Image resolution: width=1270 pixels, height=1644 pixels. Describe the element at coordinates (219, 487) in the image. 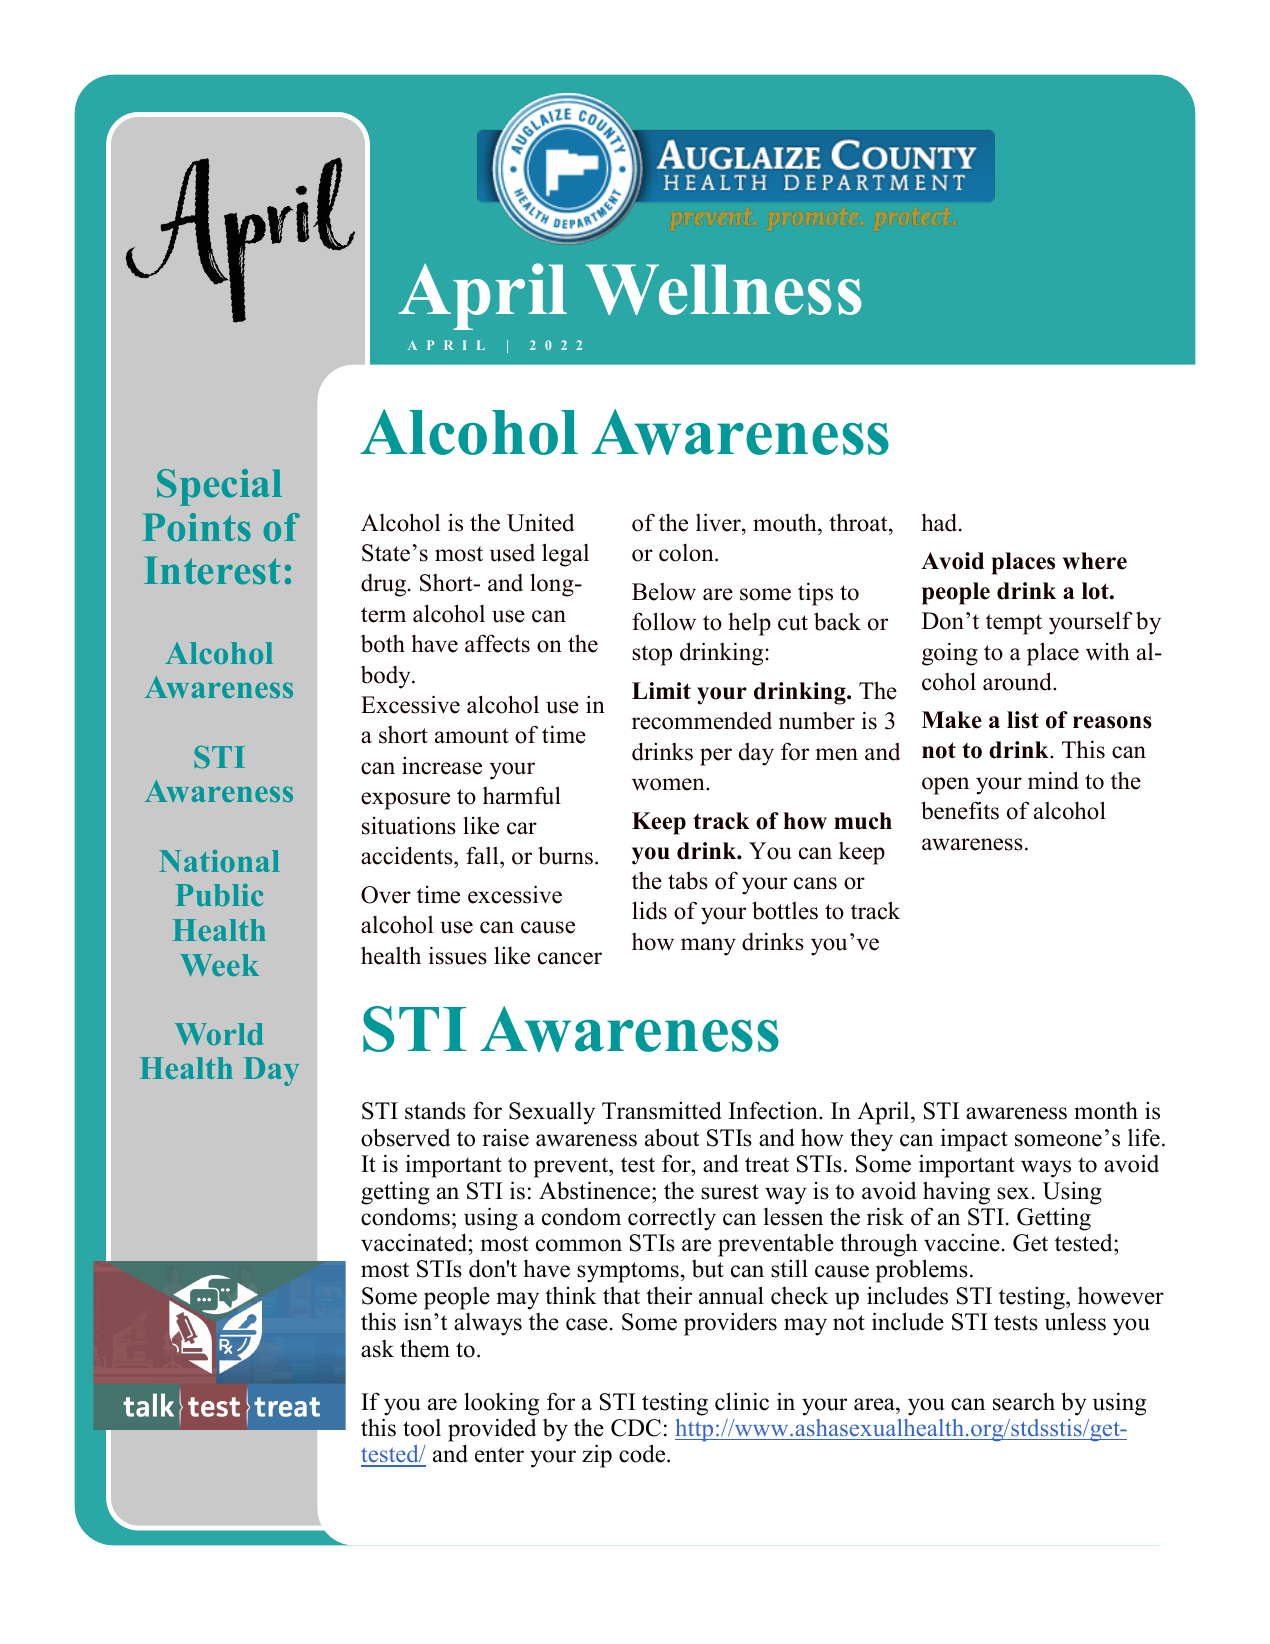

I see `Special` at that location.
